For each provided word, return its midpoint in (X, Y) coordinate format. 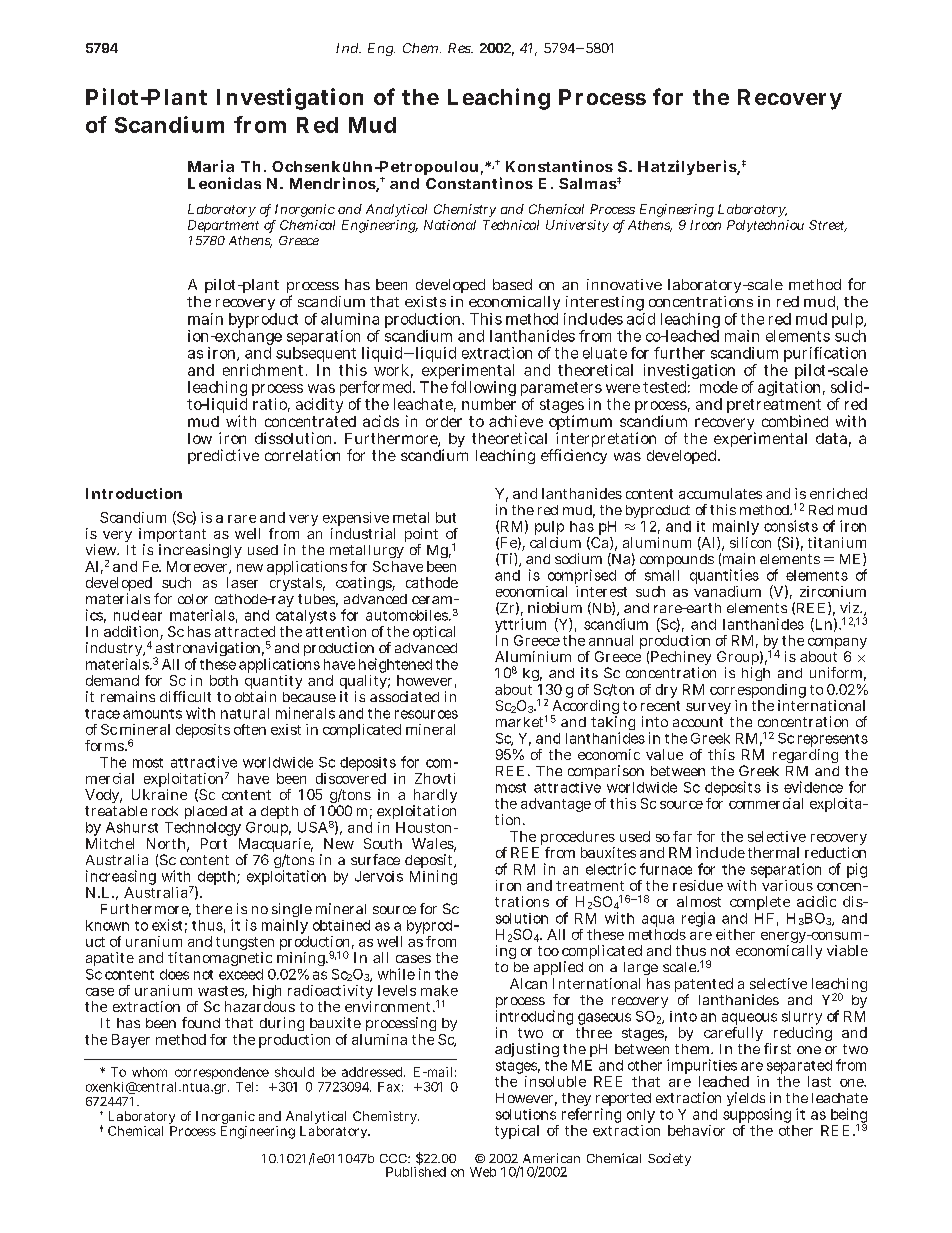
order (444, 421)
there (214, 909)
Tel (246, 1087)
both (224, 680)
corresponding (758, 692)
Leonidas (224, 183)
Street (828, 226)
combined (795, 421)
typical (517, 1132)
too (548, 951)
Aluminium (533, 656)
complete (760, 903)
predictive (223, 456)
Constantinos (479, 183)
